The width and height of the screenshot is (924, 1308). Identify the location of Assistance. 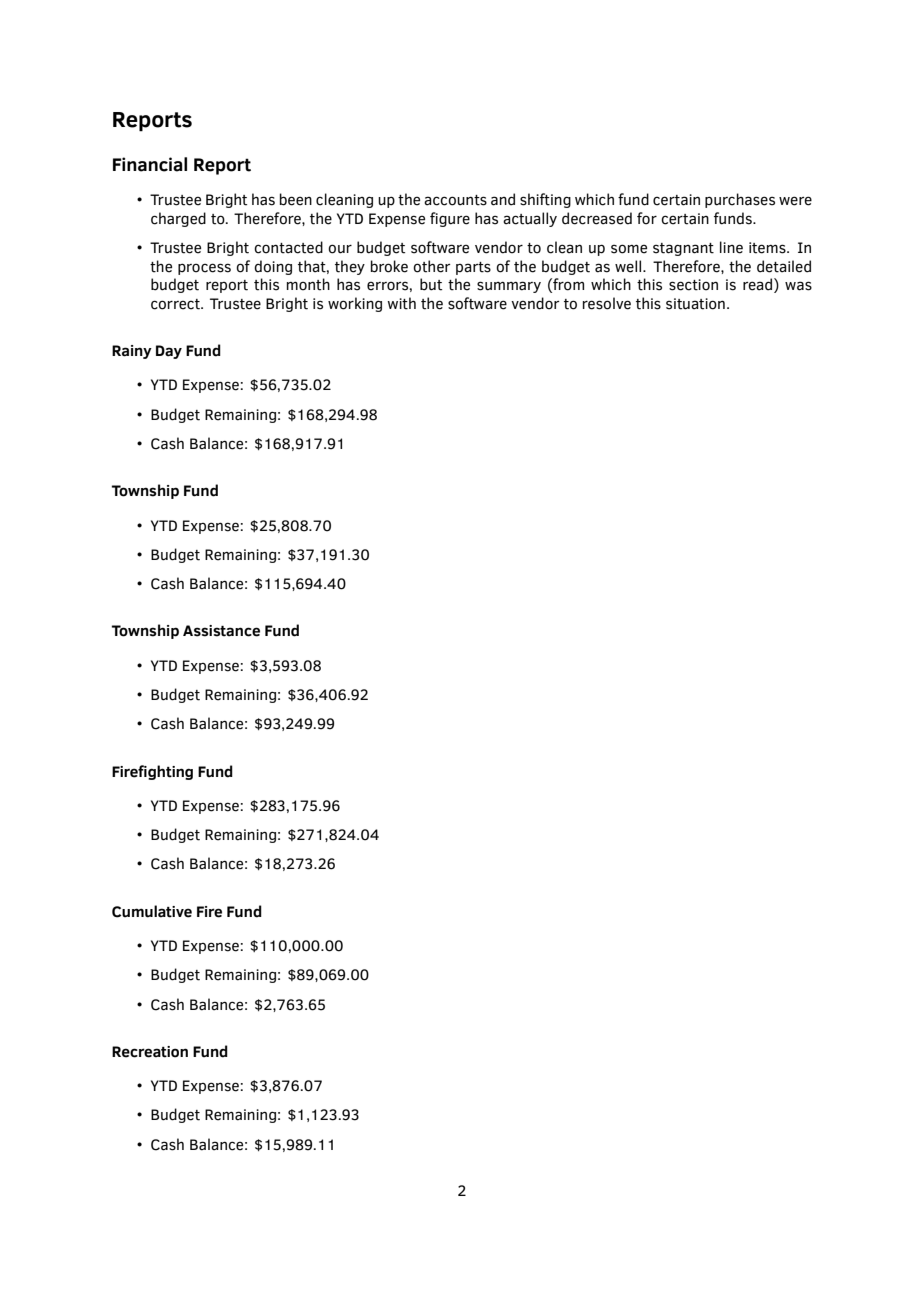
(221, 631).
